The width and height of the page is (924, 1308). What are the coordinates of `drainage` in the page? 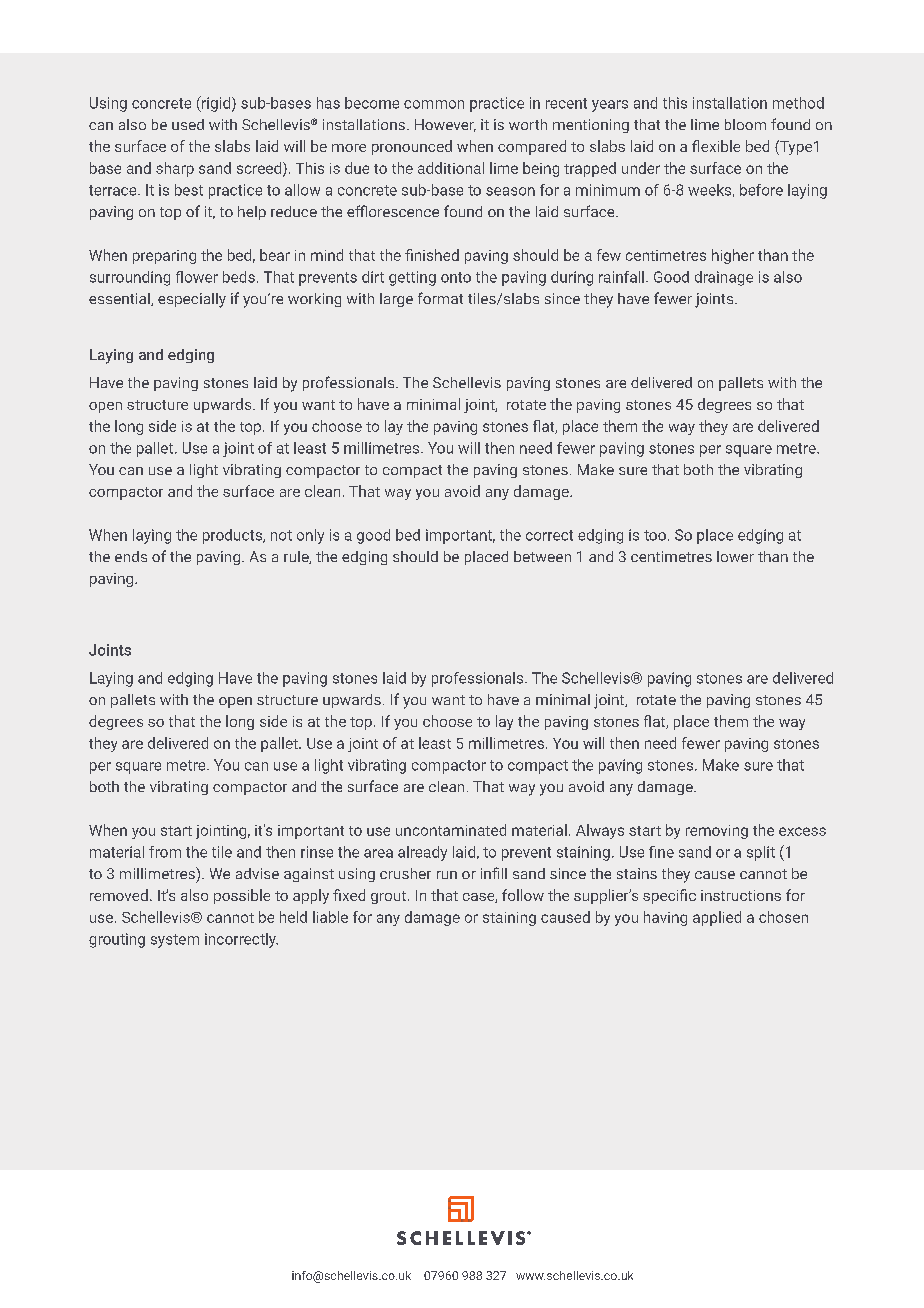 It's located at (724, 278).
